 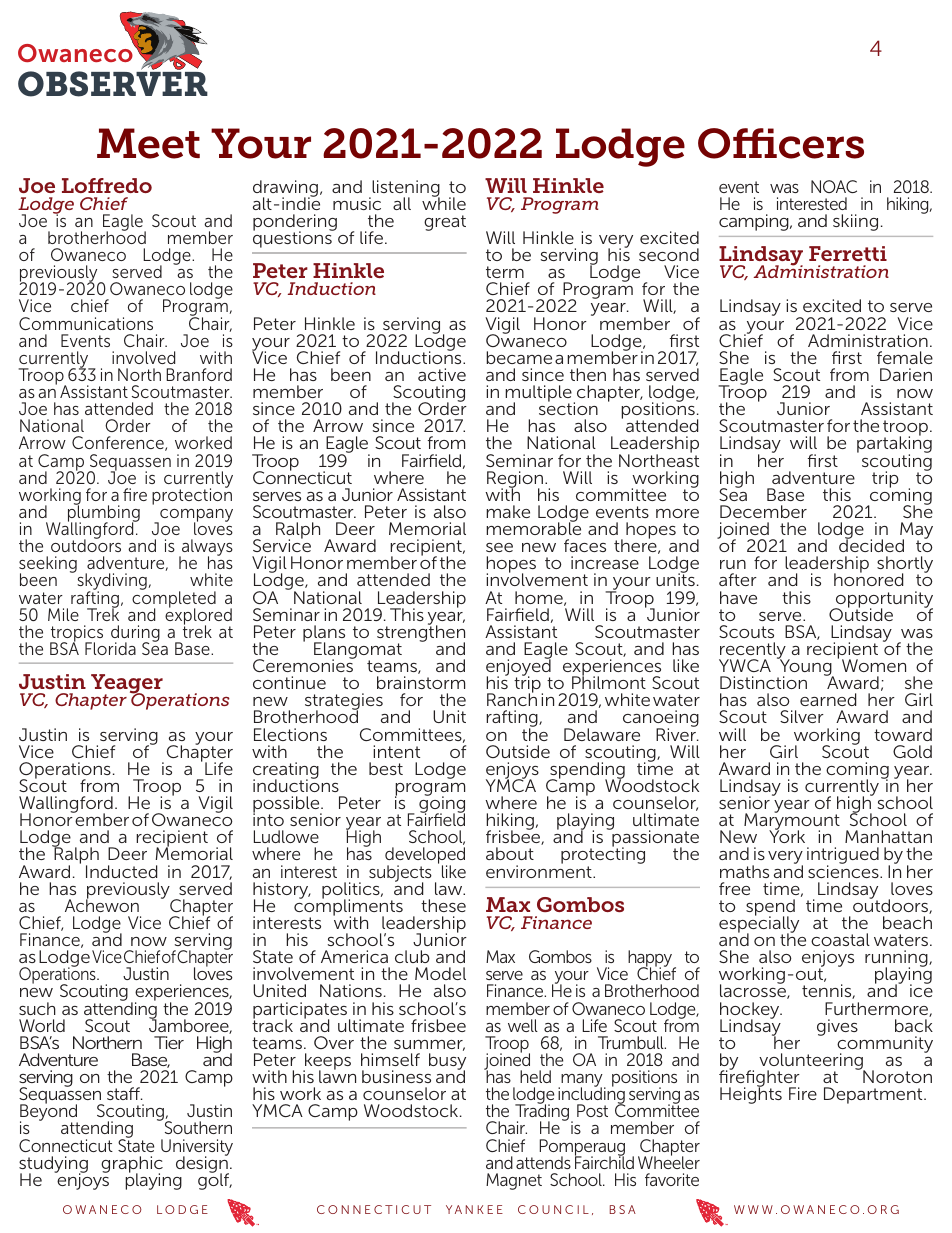 What do you see at coordinates (781, 143) in the document?
I see `Officers` at bounding box center [781, 143].
